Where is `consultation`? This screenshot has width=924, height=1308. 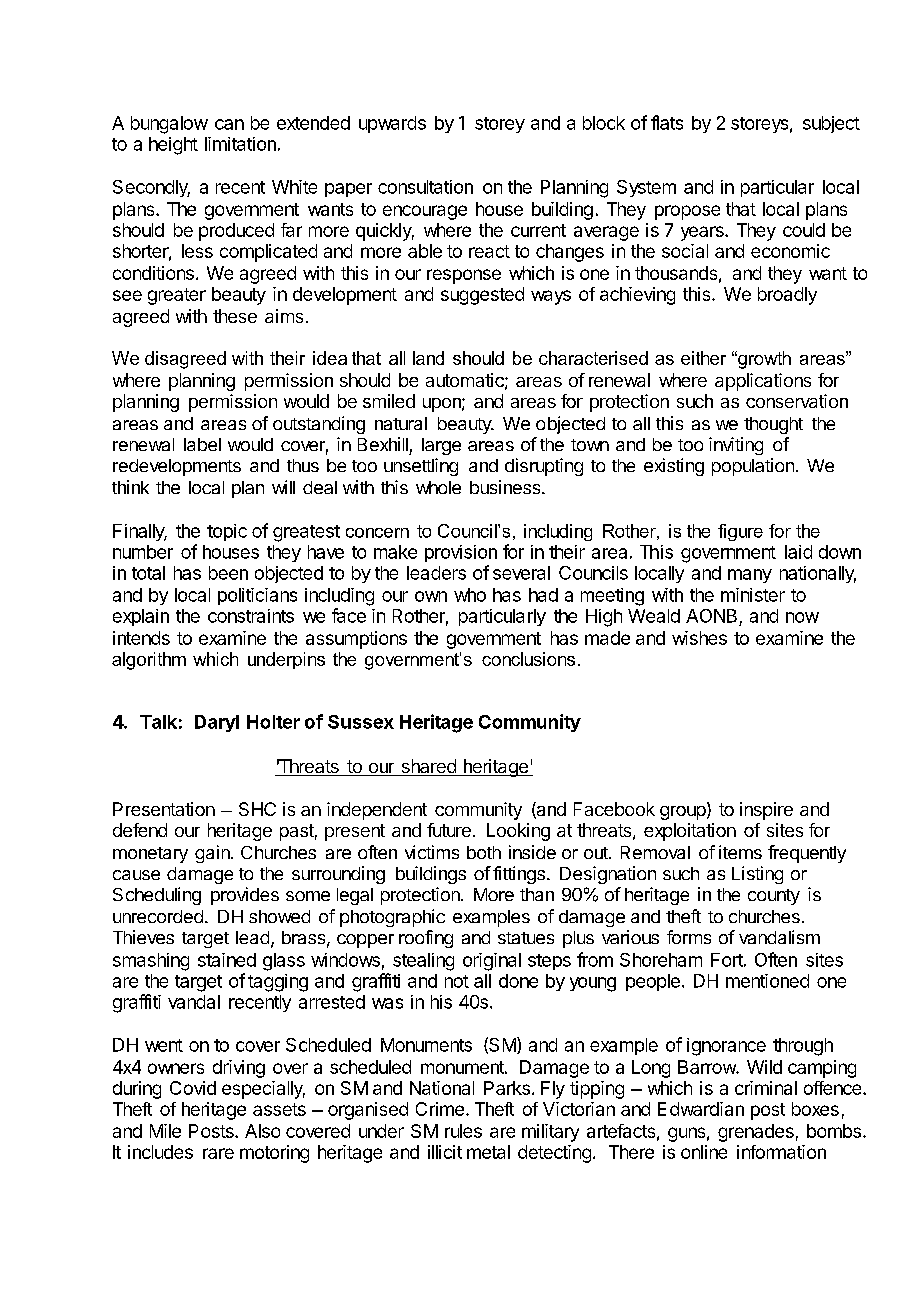 consultation is located at coordinates (425, 187).
